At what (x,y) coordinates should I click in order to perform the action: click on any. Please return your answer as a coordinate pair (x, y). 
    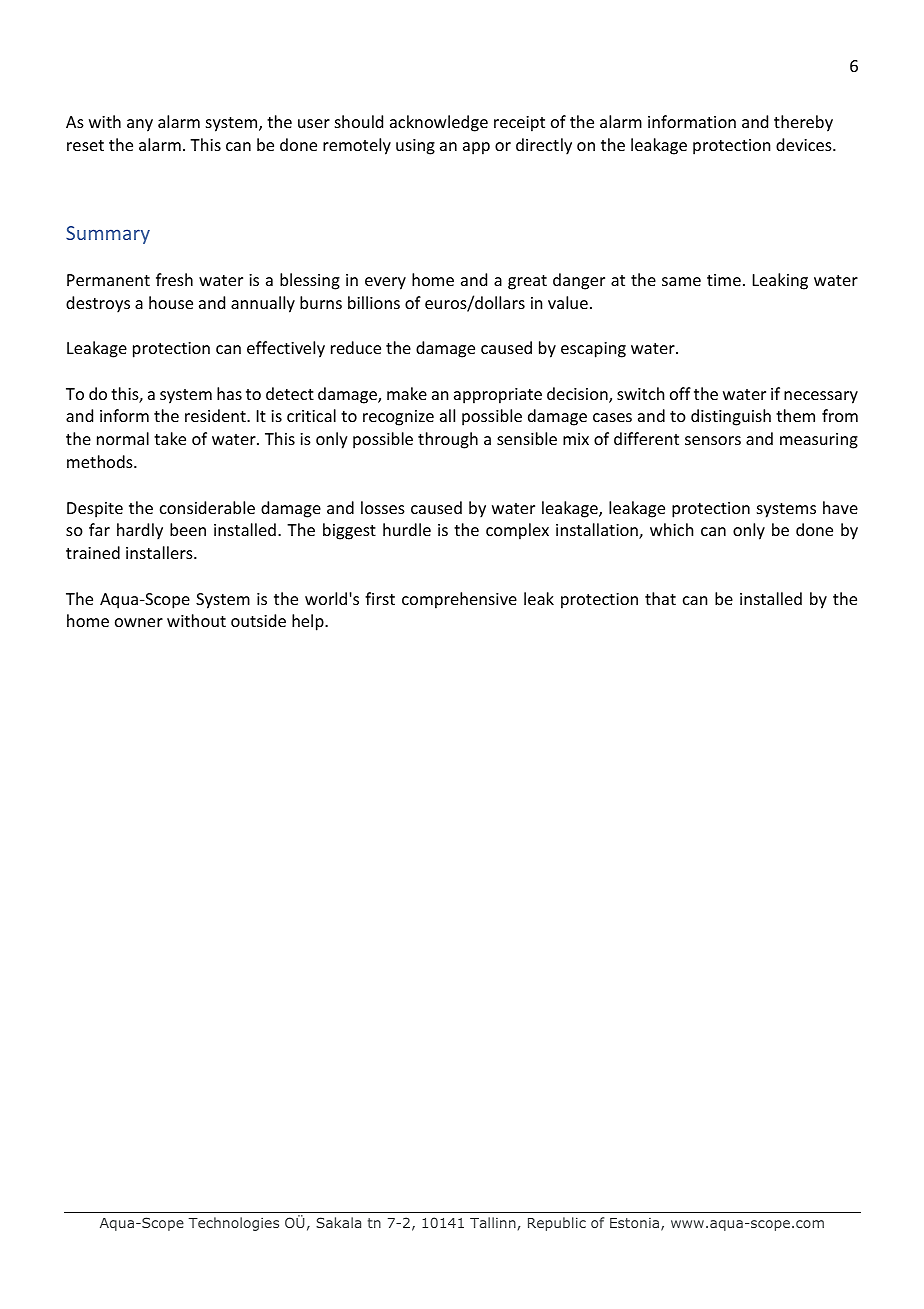
    Looking at the image, I should click on (140, 125).
